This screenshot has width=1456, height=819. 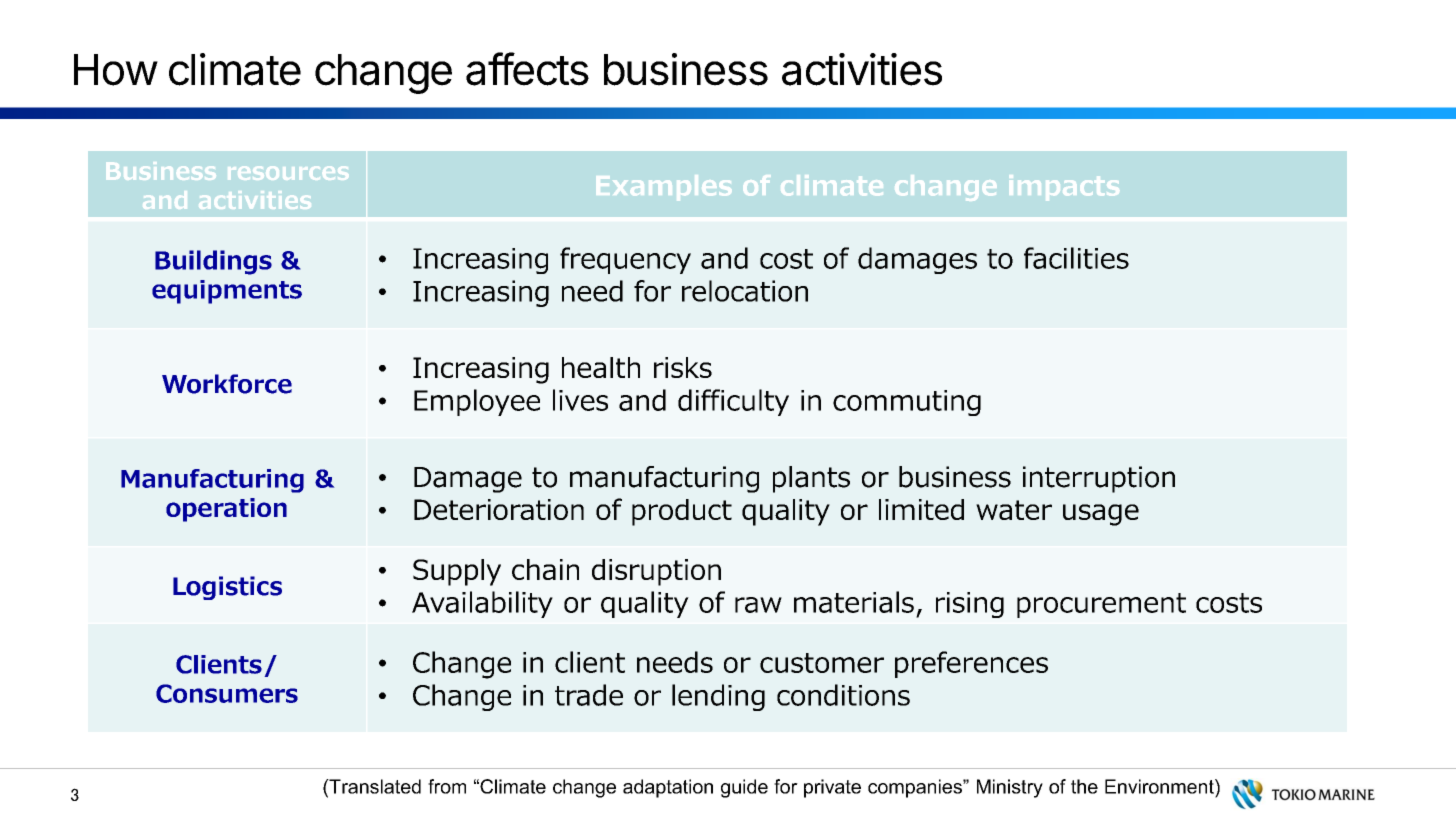 What do you see at coordinates (527, 69) in the screenshot?
I see `affects` at bounding box center [527, 69].
